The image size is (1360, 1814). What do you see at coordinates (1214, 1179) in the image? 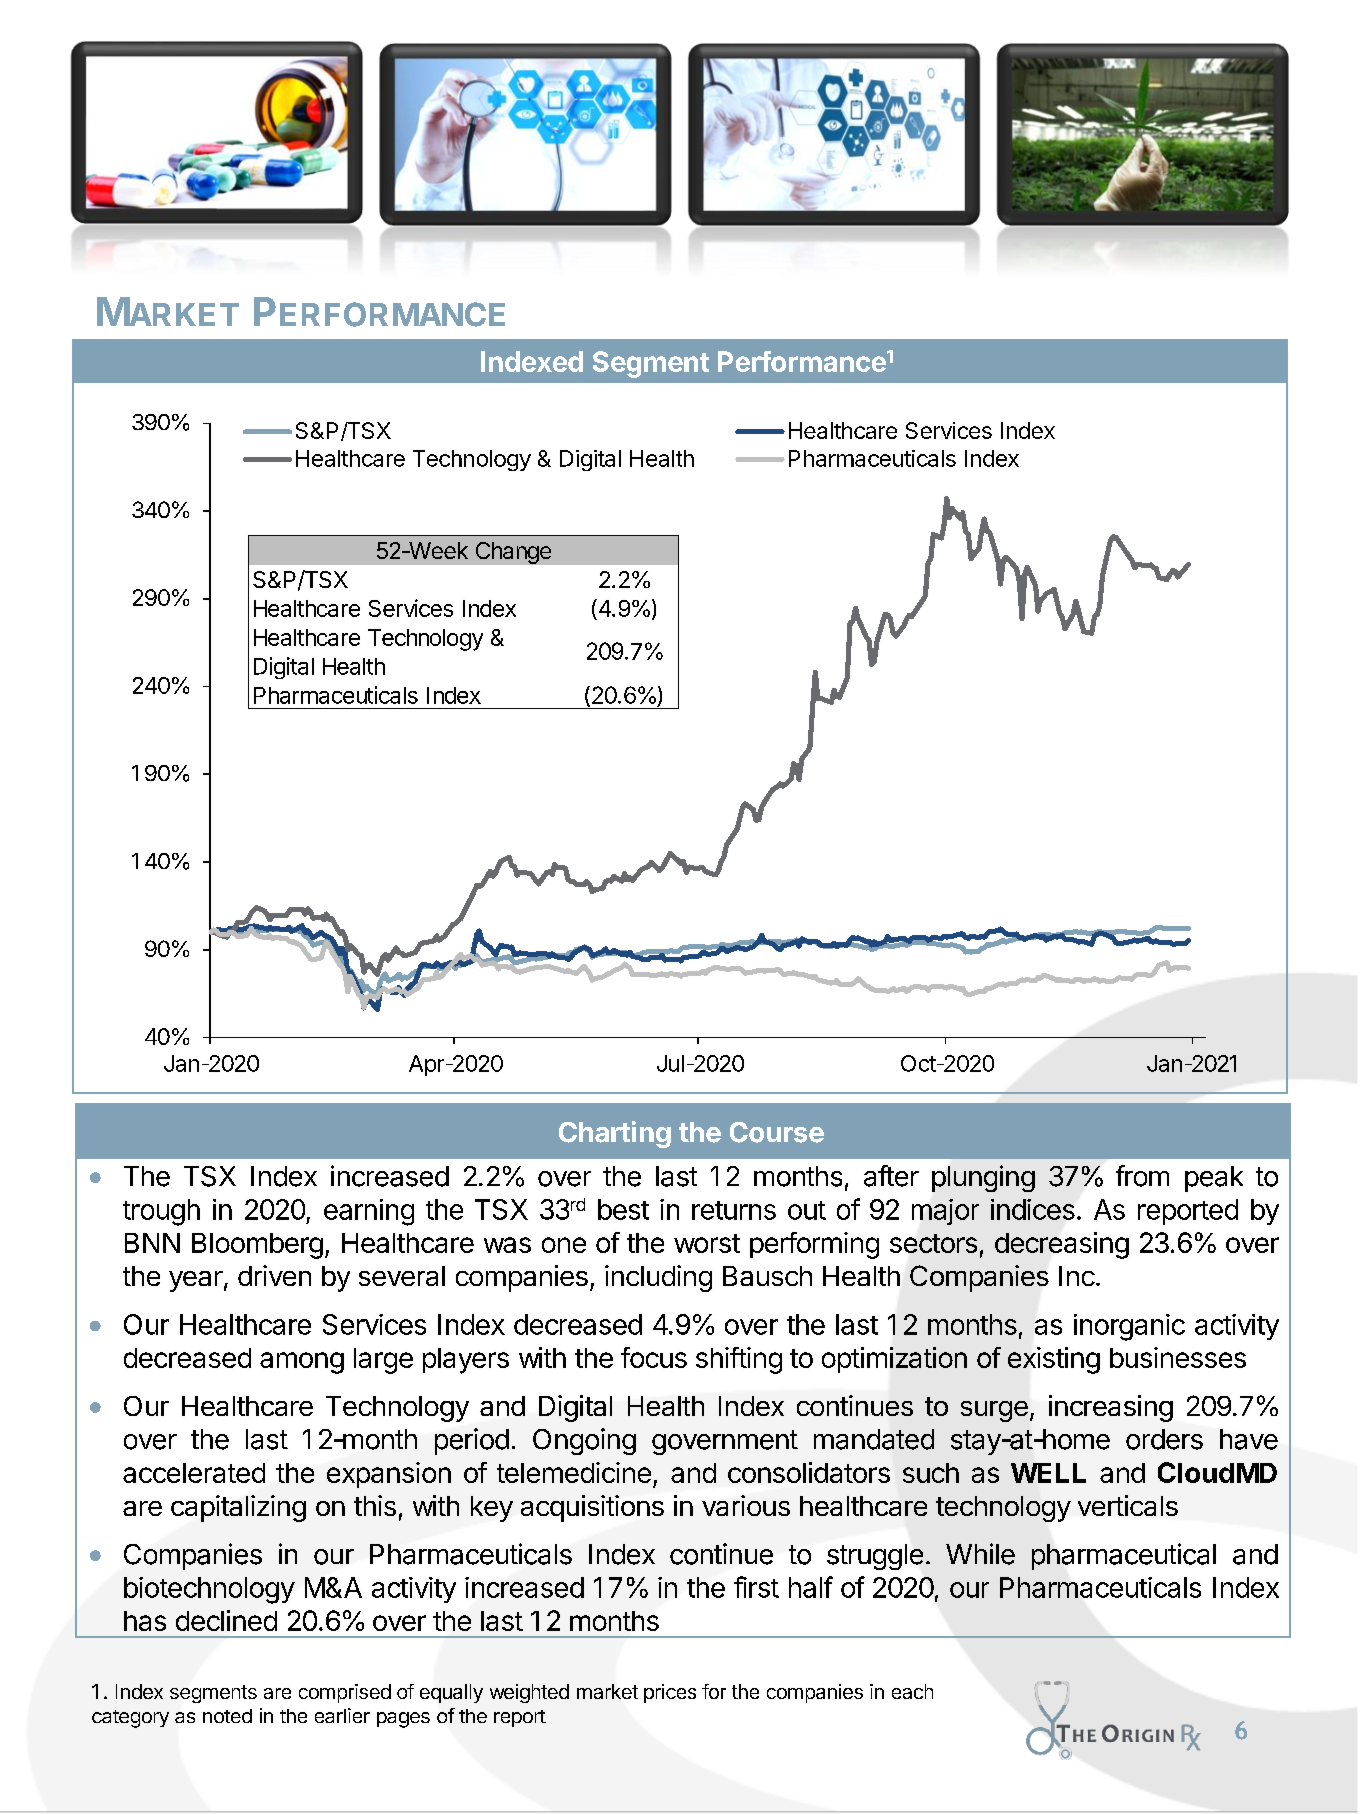
I see `peak` at bounding box center [1214, 1179].
